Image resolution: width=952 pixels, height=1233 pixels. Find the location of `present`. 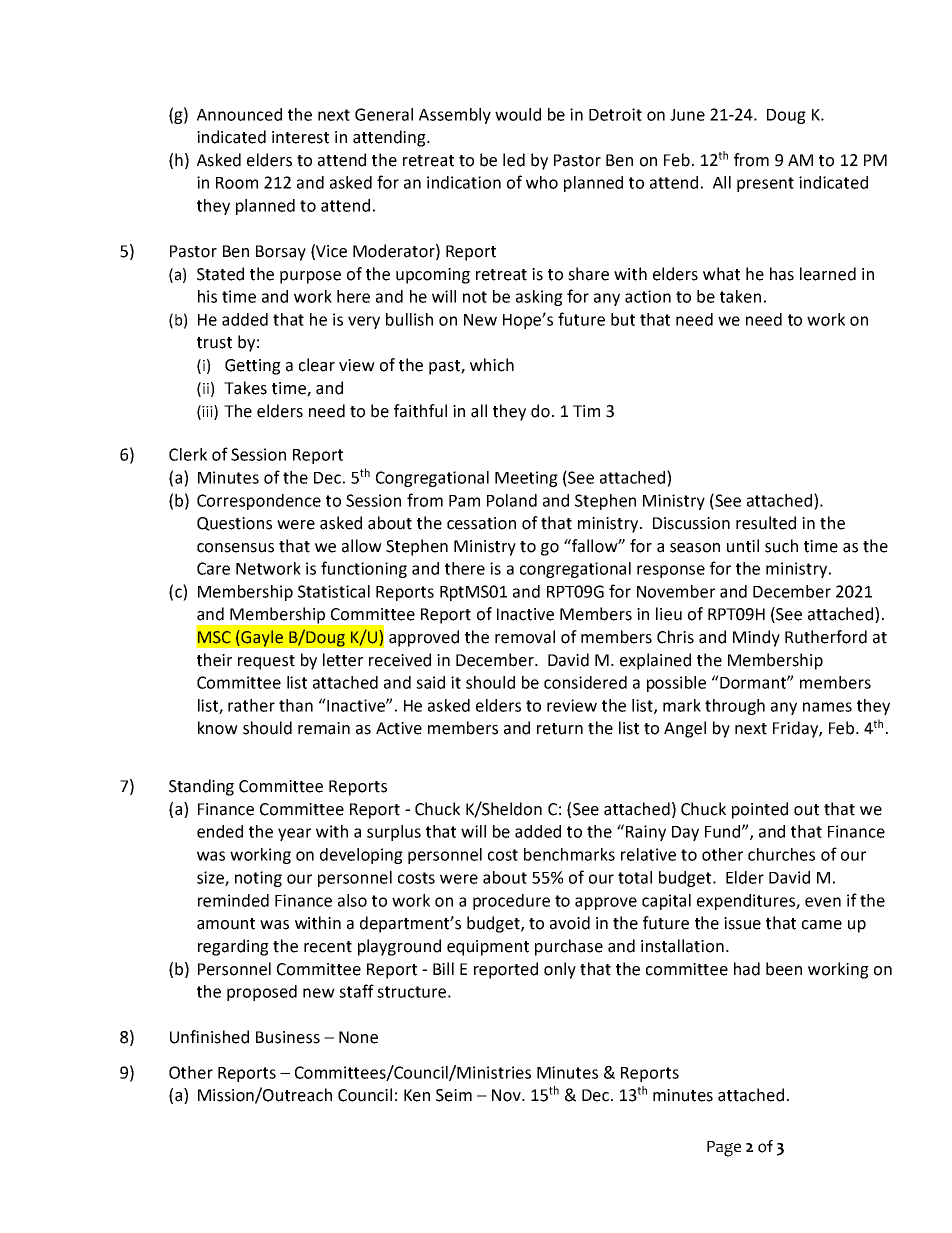

present is located at coordinates (765, 184).
